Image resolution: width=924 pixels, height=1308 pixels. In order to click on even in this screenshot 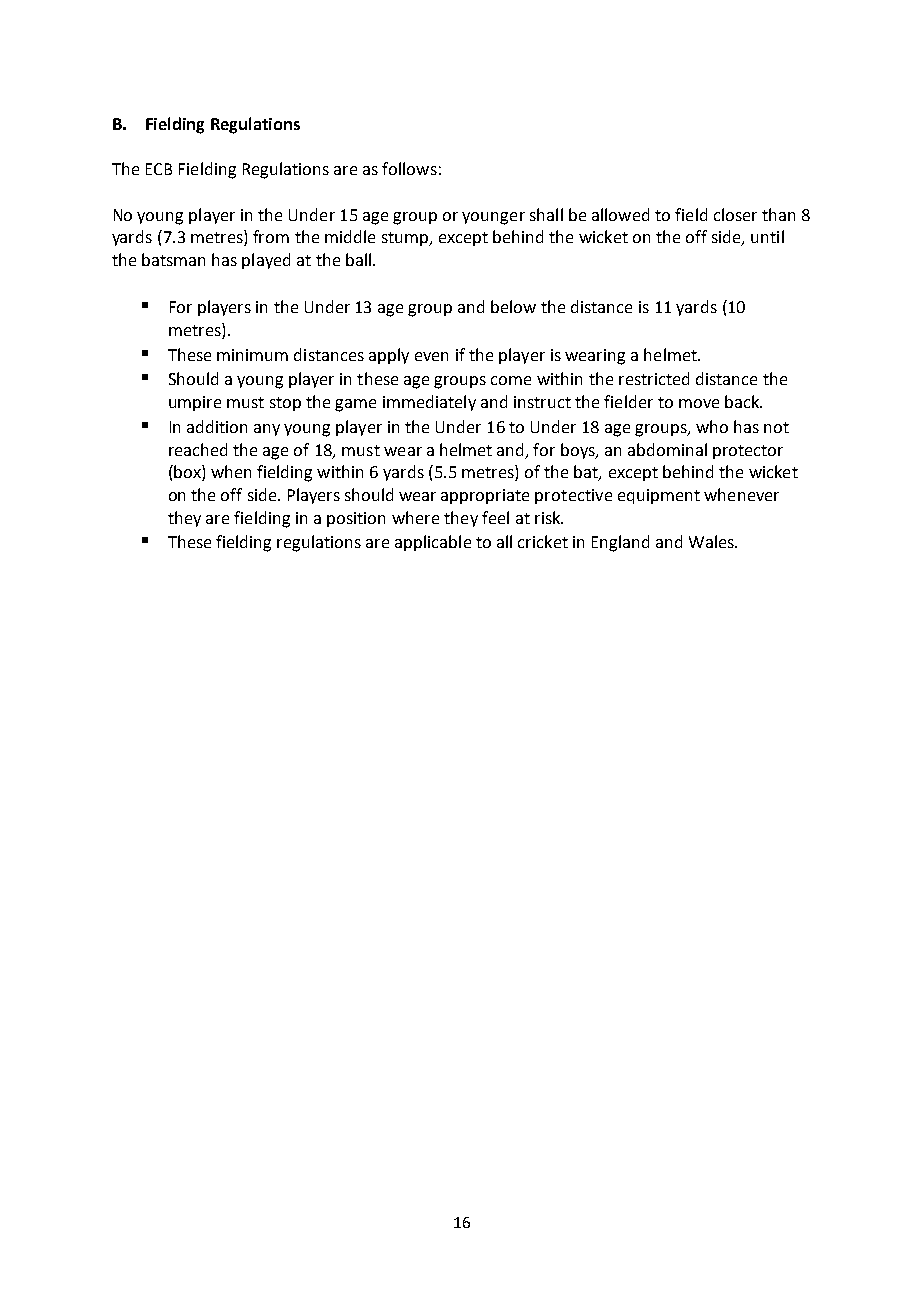, I will do `click(431, 356)`.
